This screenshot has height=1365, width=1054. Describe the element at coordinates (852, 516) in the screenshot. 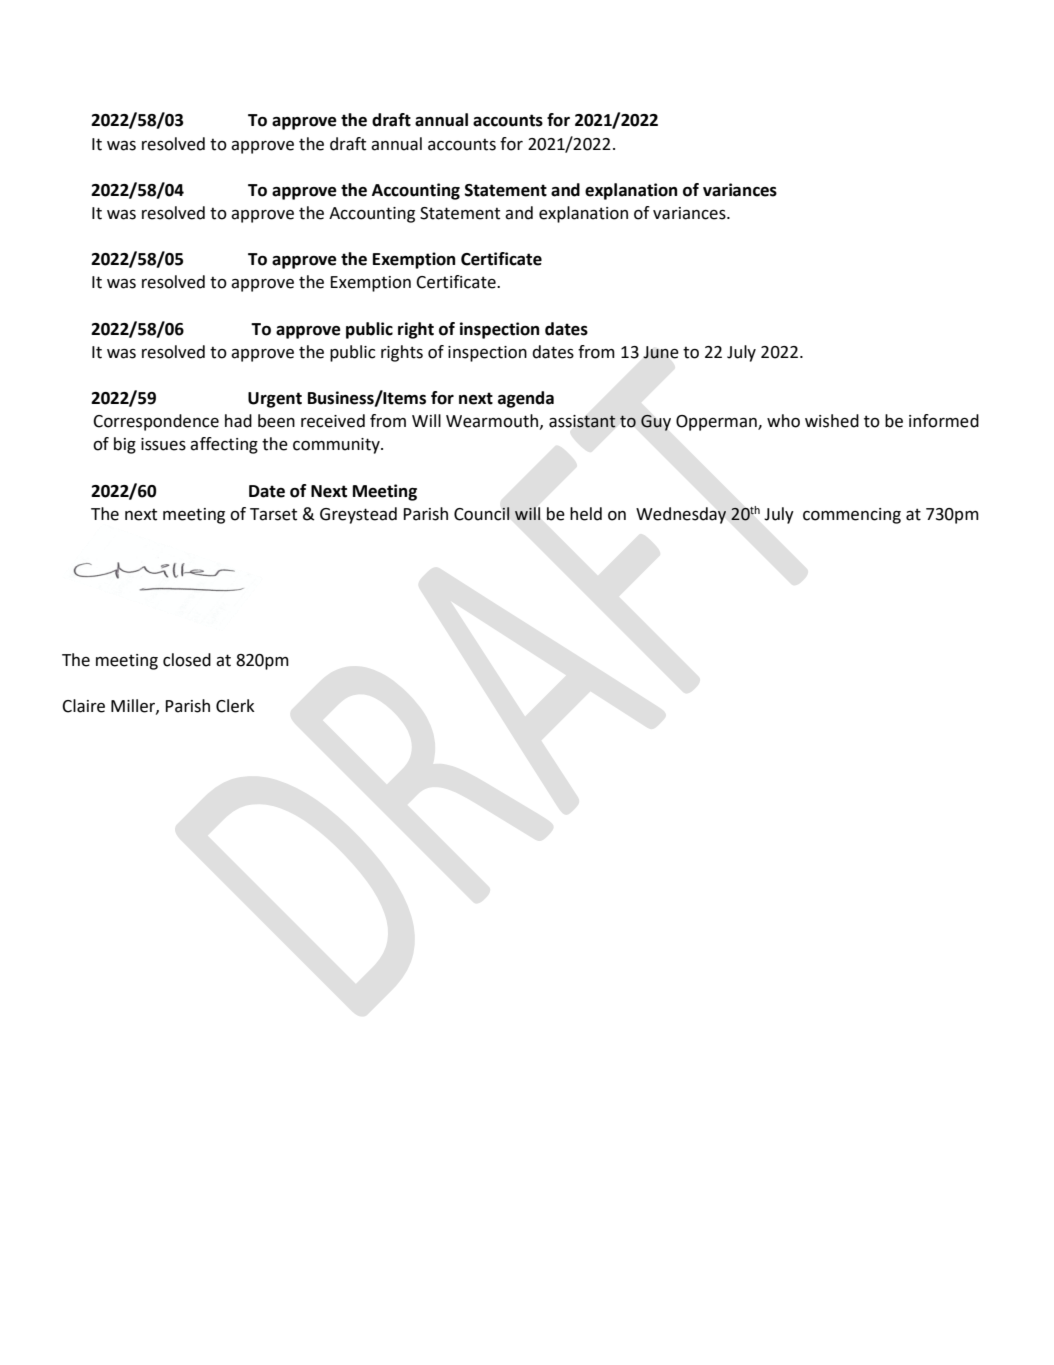

I see `commencing` at that location.
